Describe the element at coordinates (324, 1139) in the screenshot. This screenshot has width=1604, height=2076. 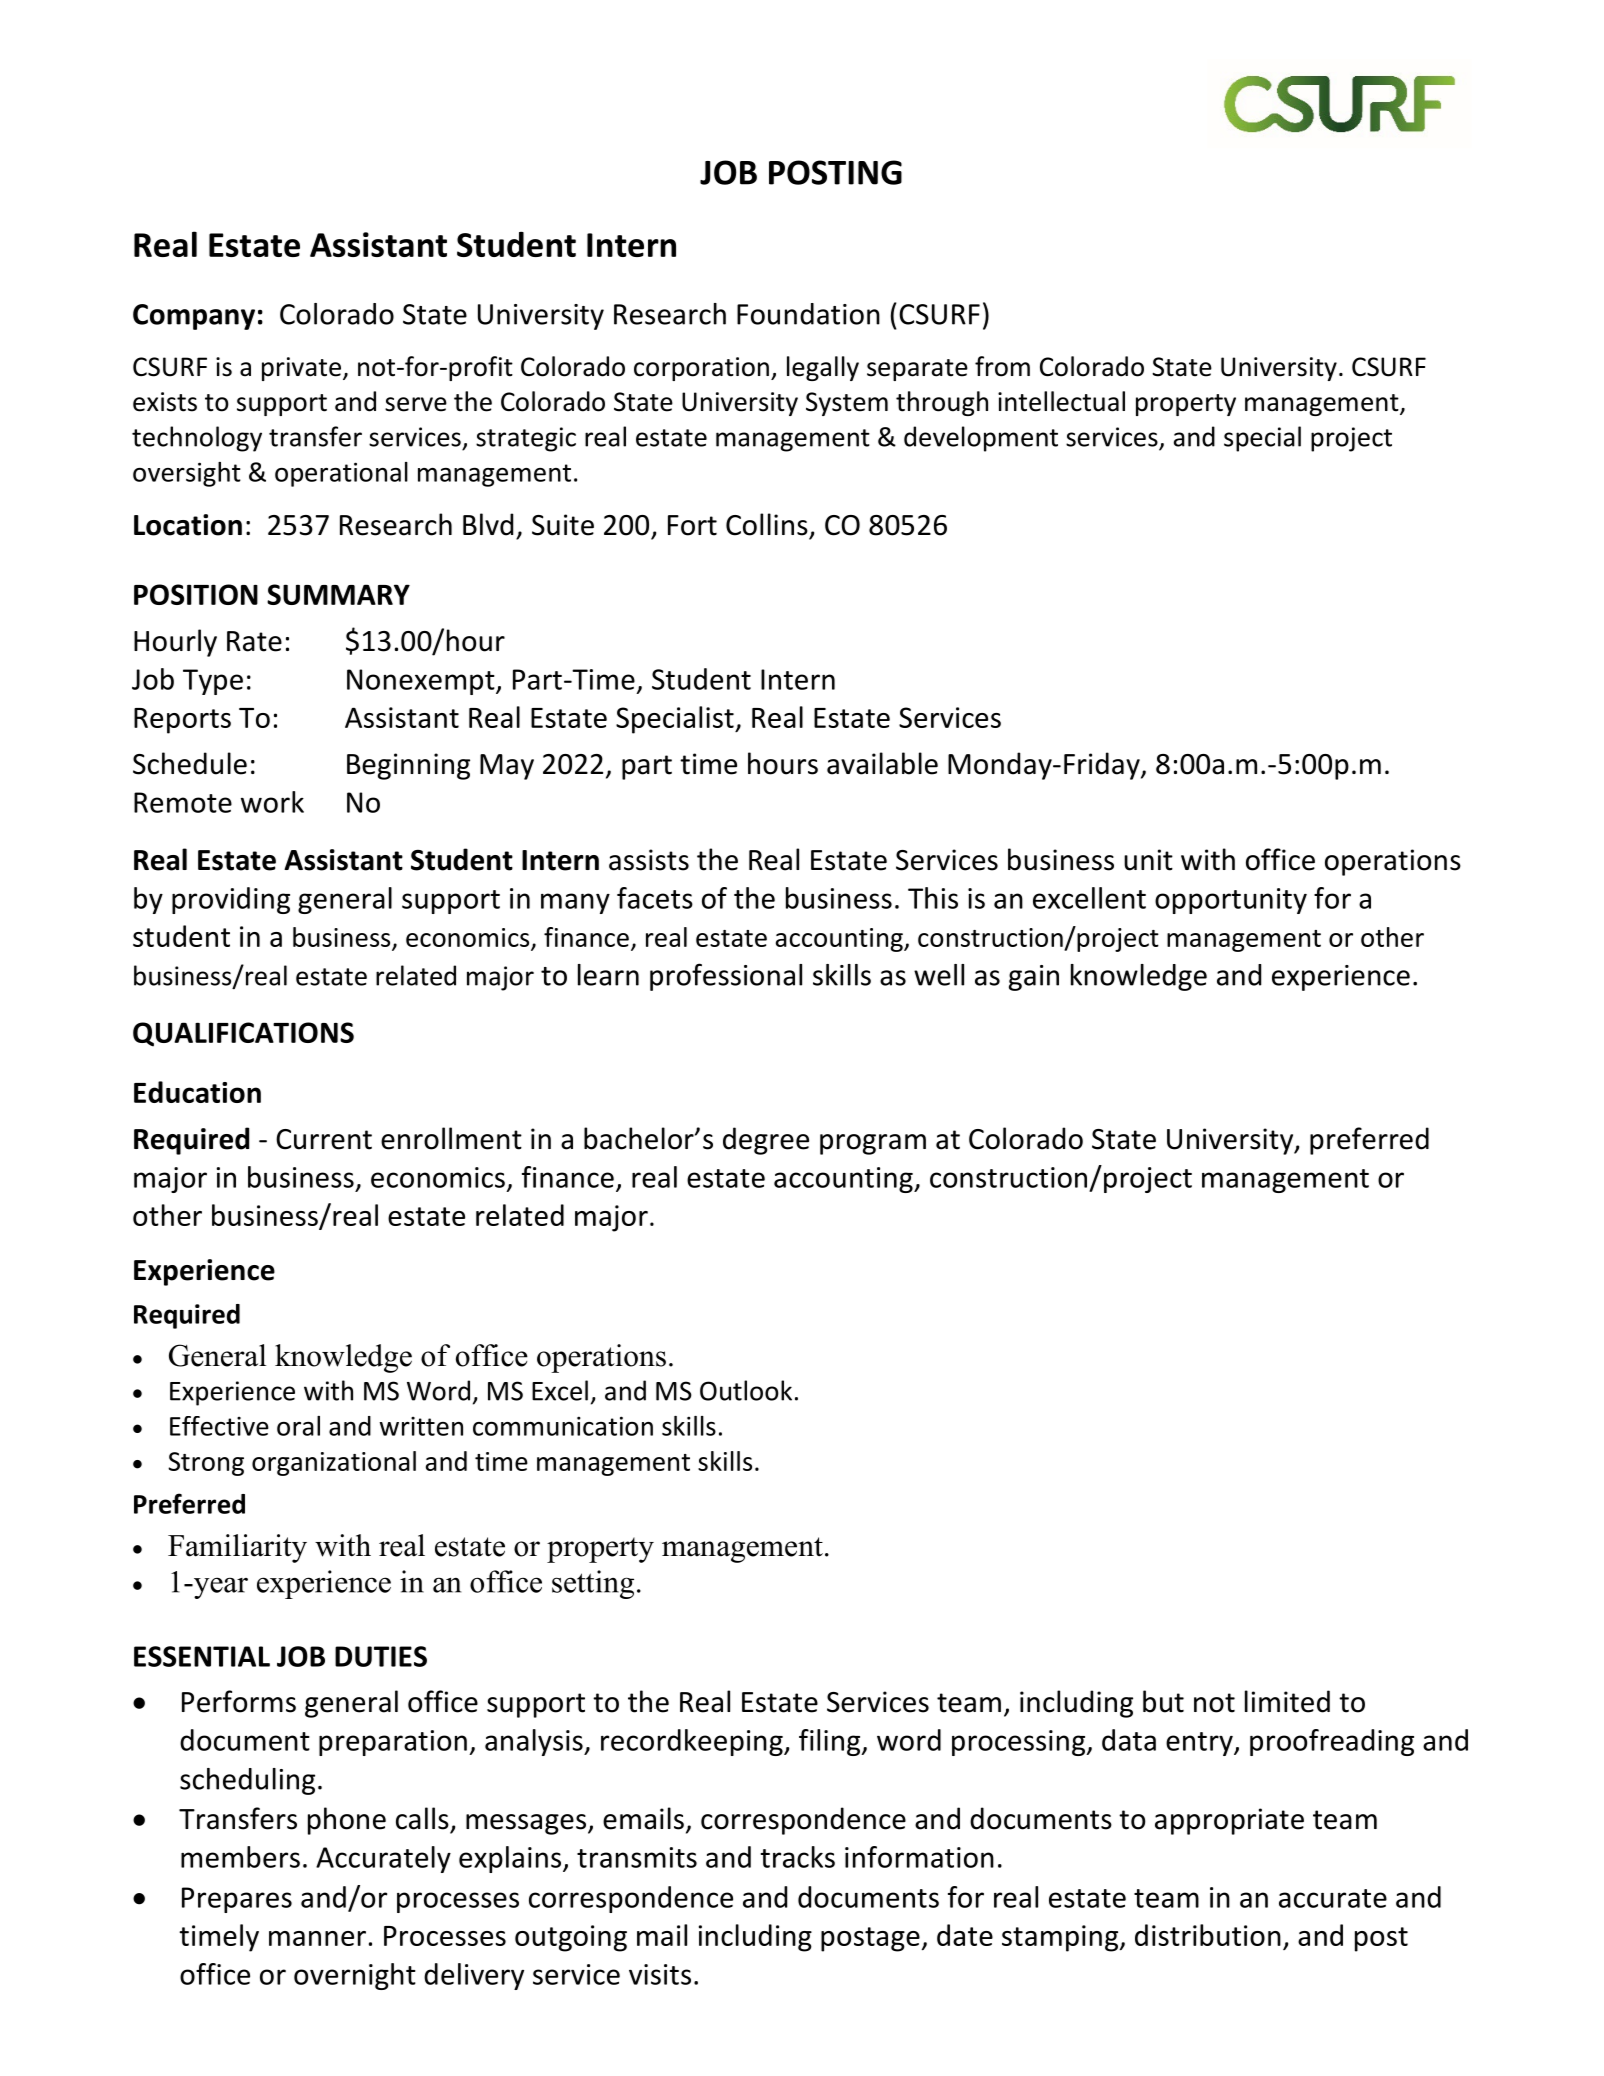
I see `Current` at that location.
